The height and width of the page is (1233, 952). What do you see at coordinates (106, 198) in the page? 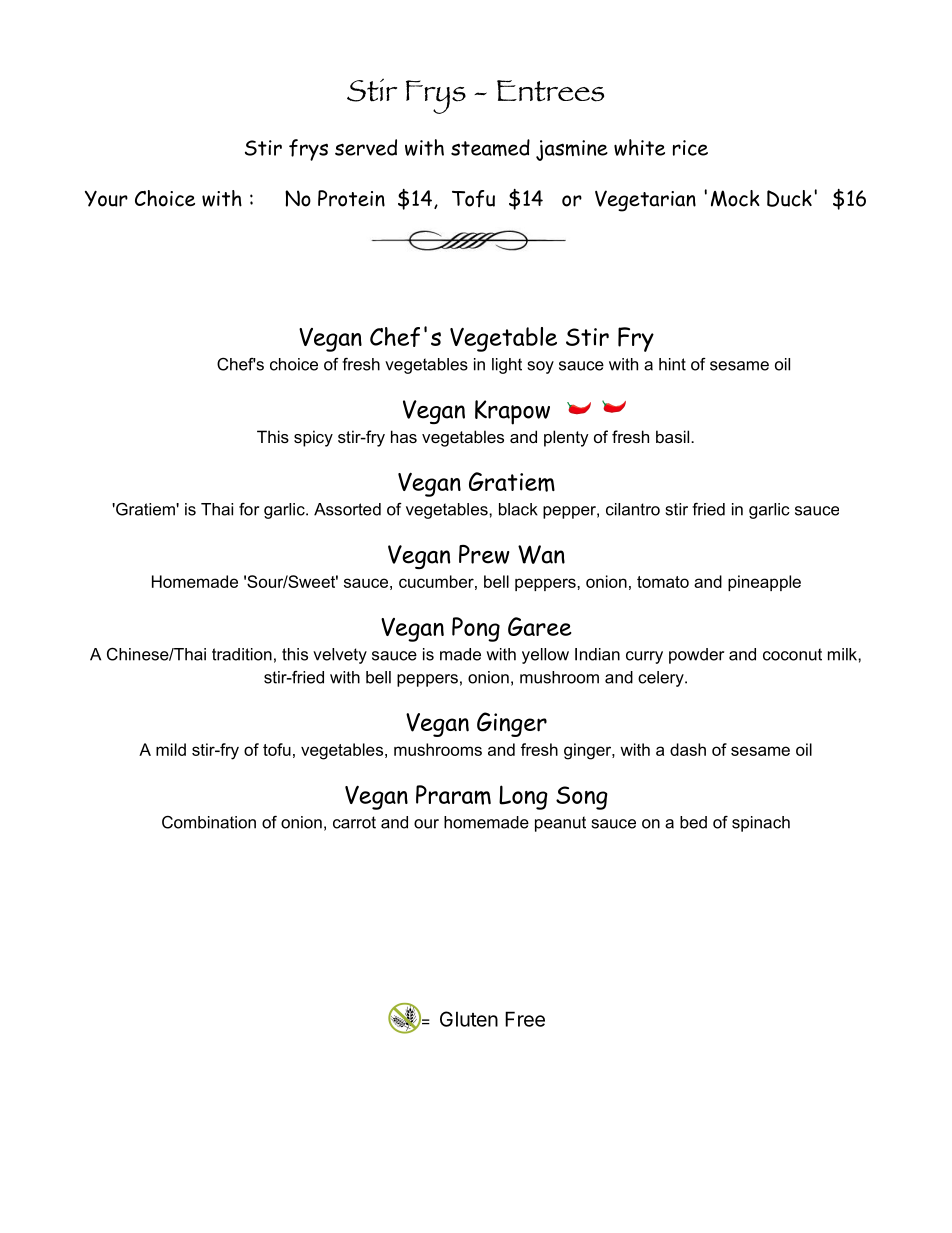
I see `Your` at bounding box center [106, 198].
